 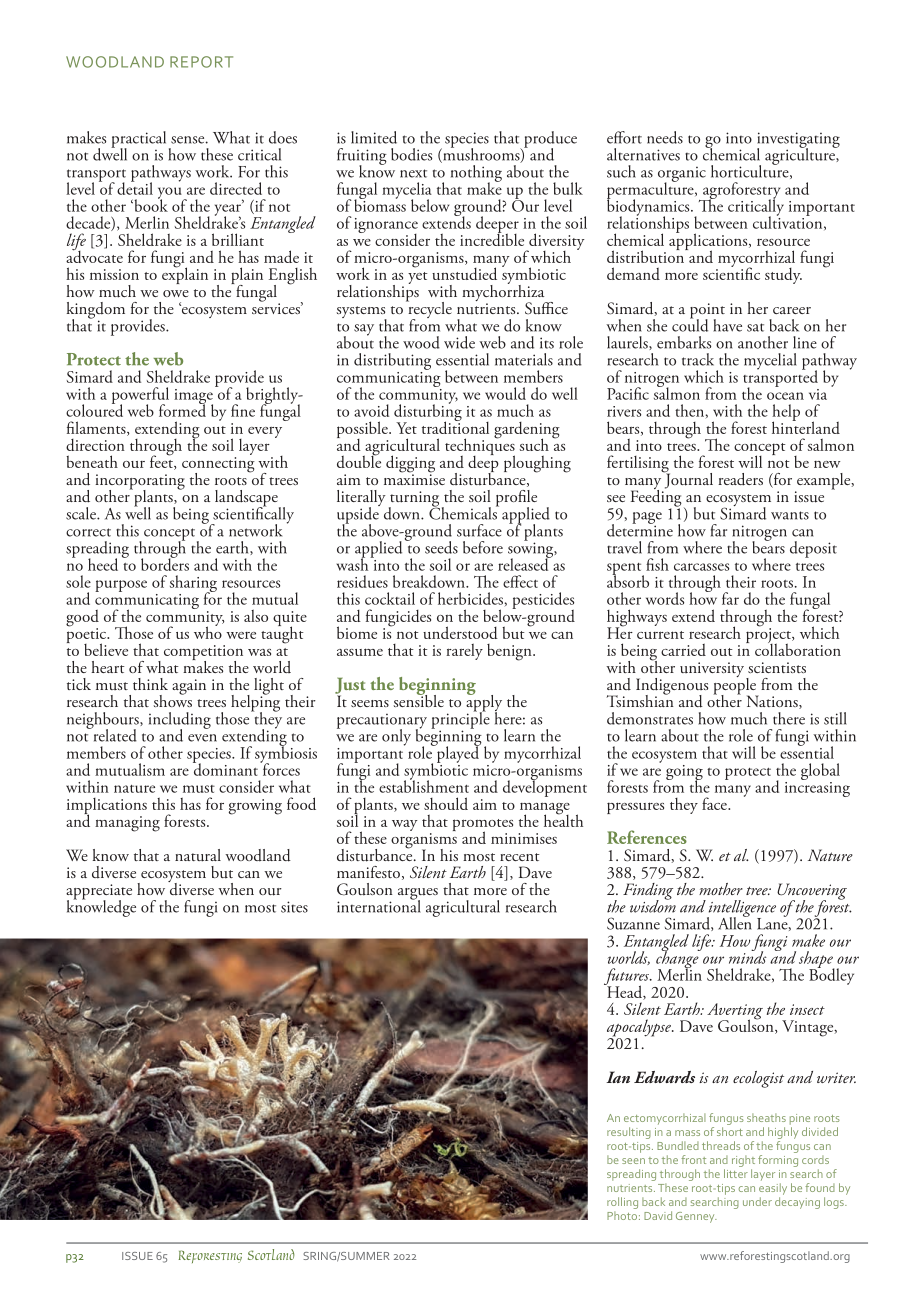 What do you see at coordinates (203, 654) in the screenshot?
I see `competition` at bounding box center [203, 654].
